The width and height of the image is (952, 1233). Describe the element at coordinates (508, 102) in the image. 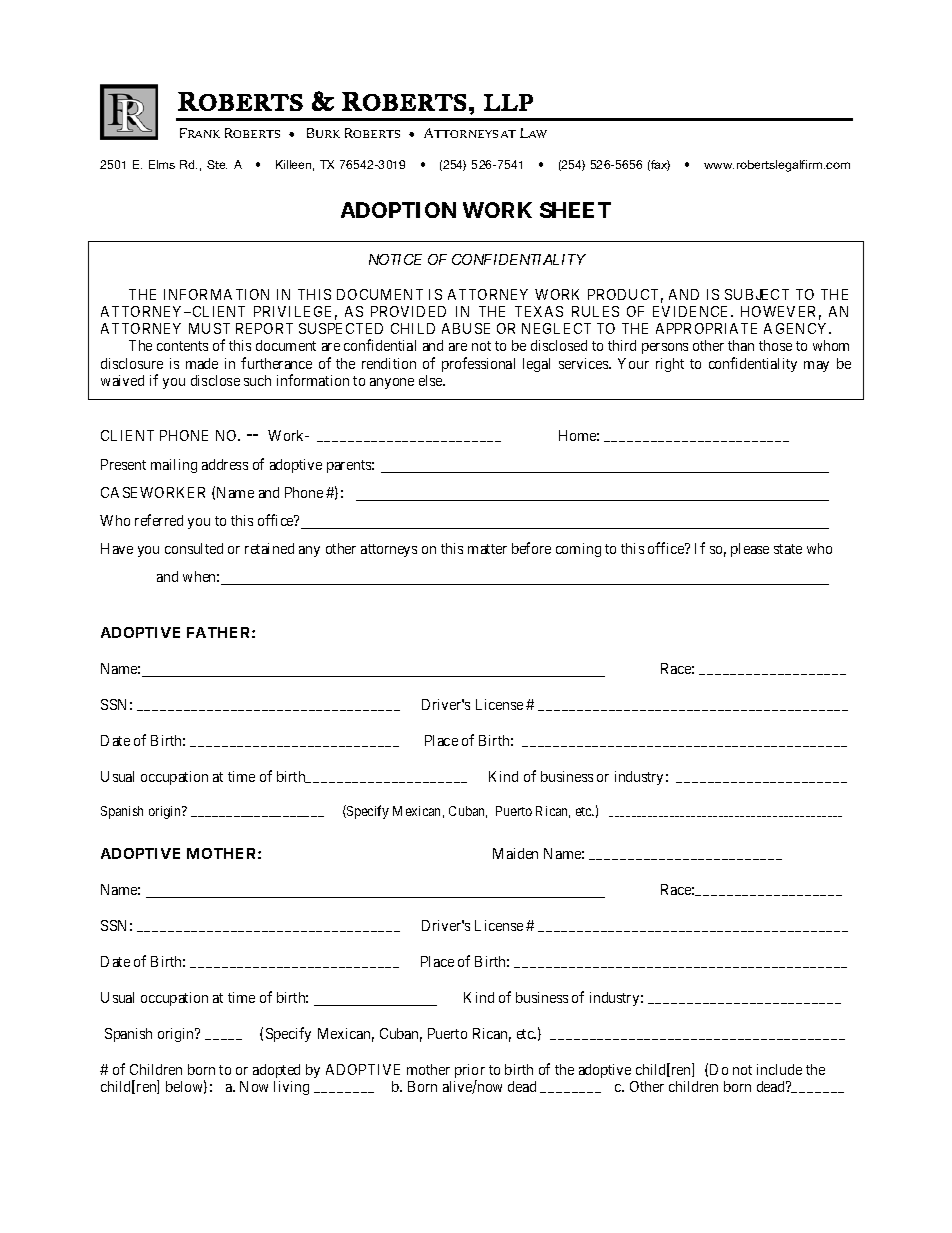

I see `LLP` at that location.
